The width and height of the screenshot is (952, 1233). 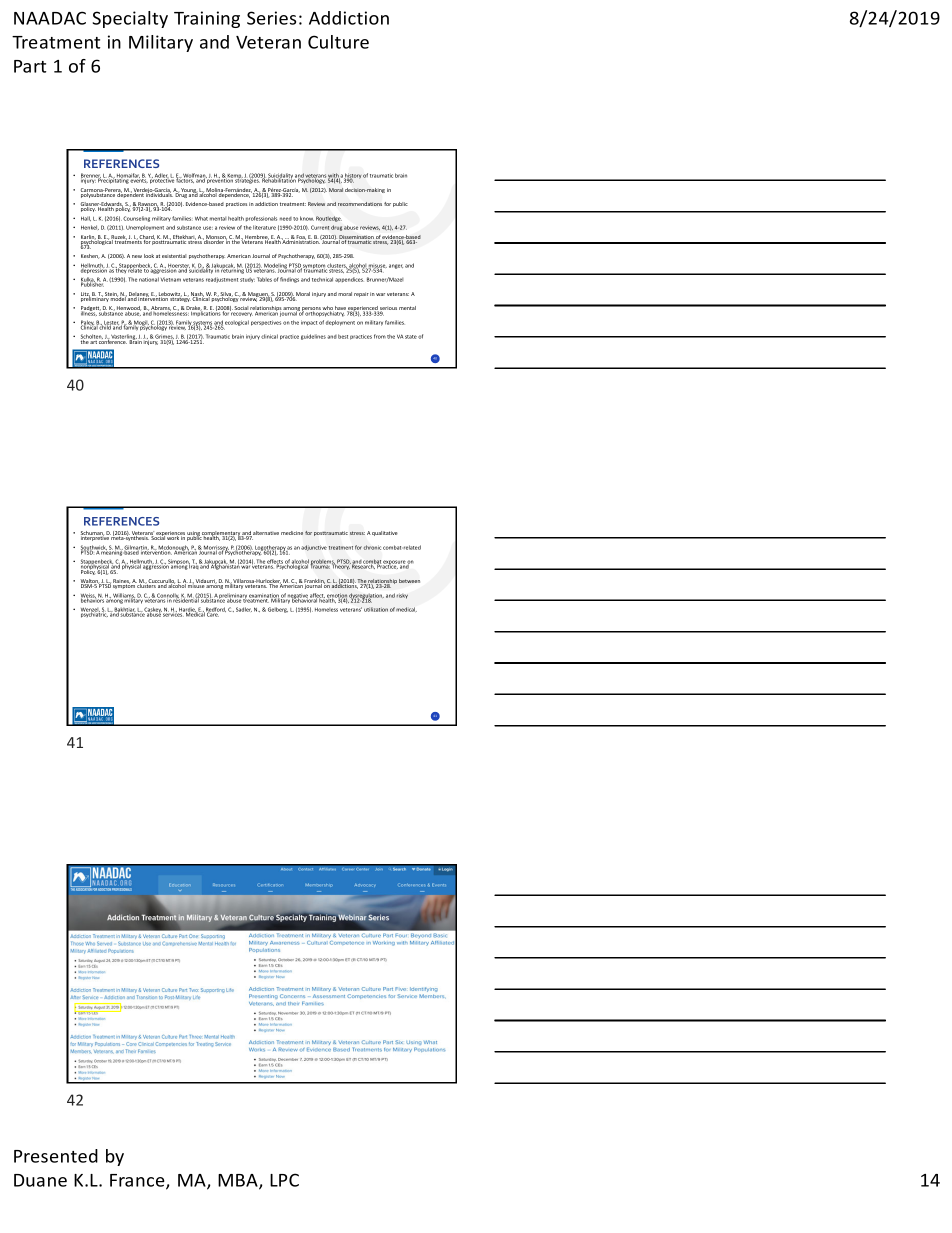 I want to click on Training, so click(x=207, y=19).
